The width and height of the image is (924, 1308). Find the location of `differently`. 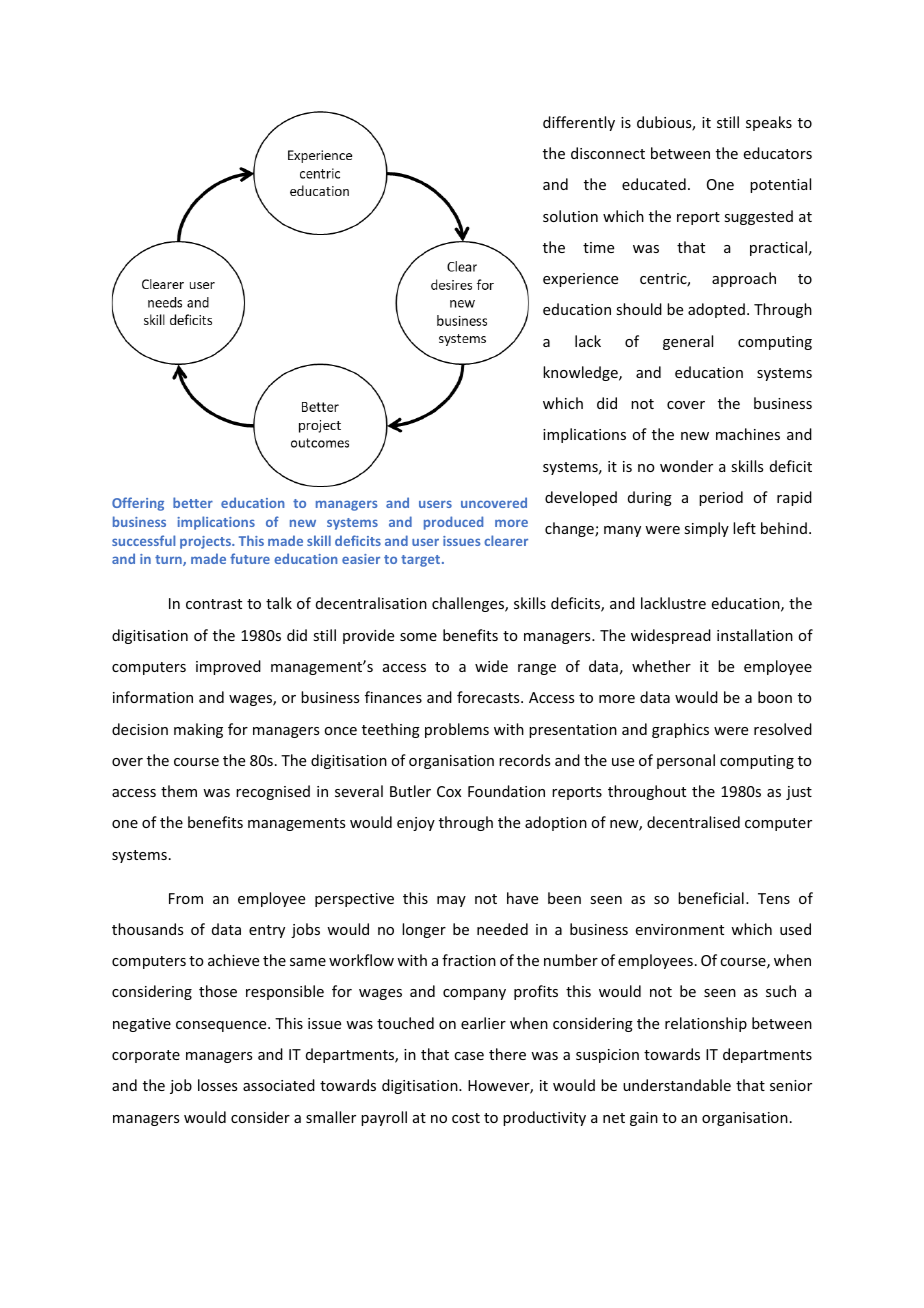

differently is located at coordinates (579, 123).
